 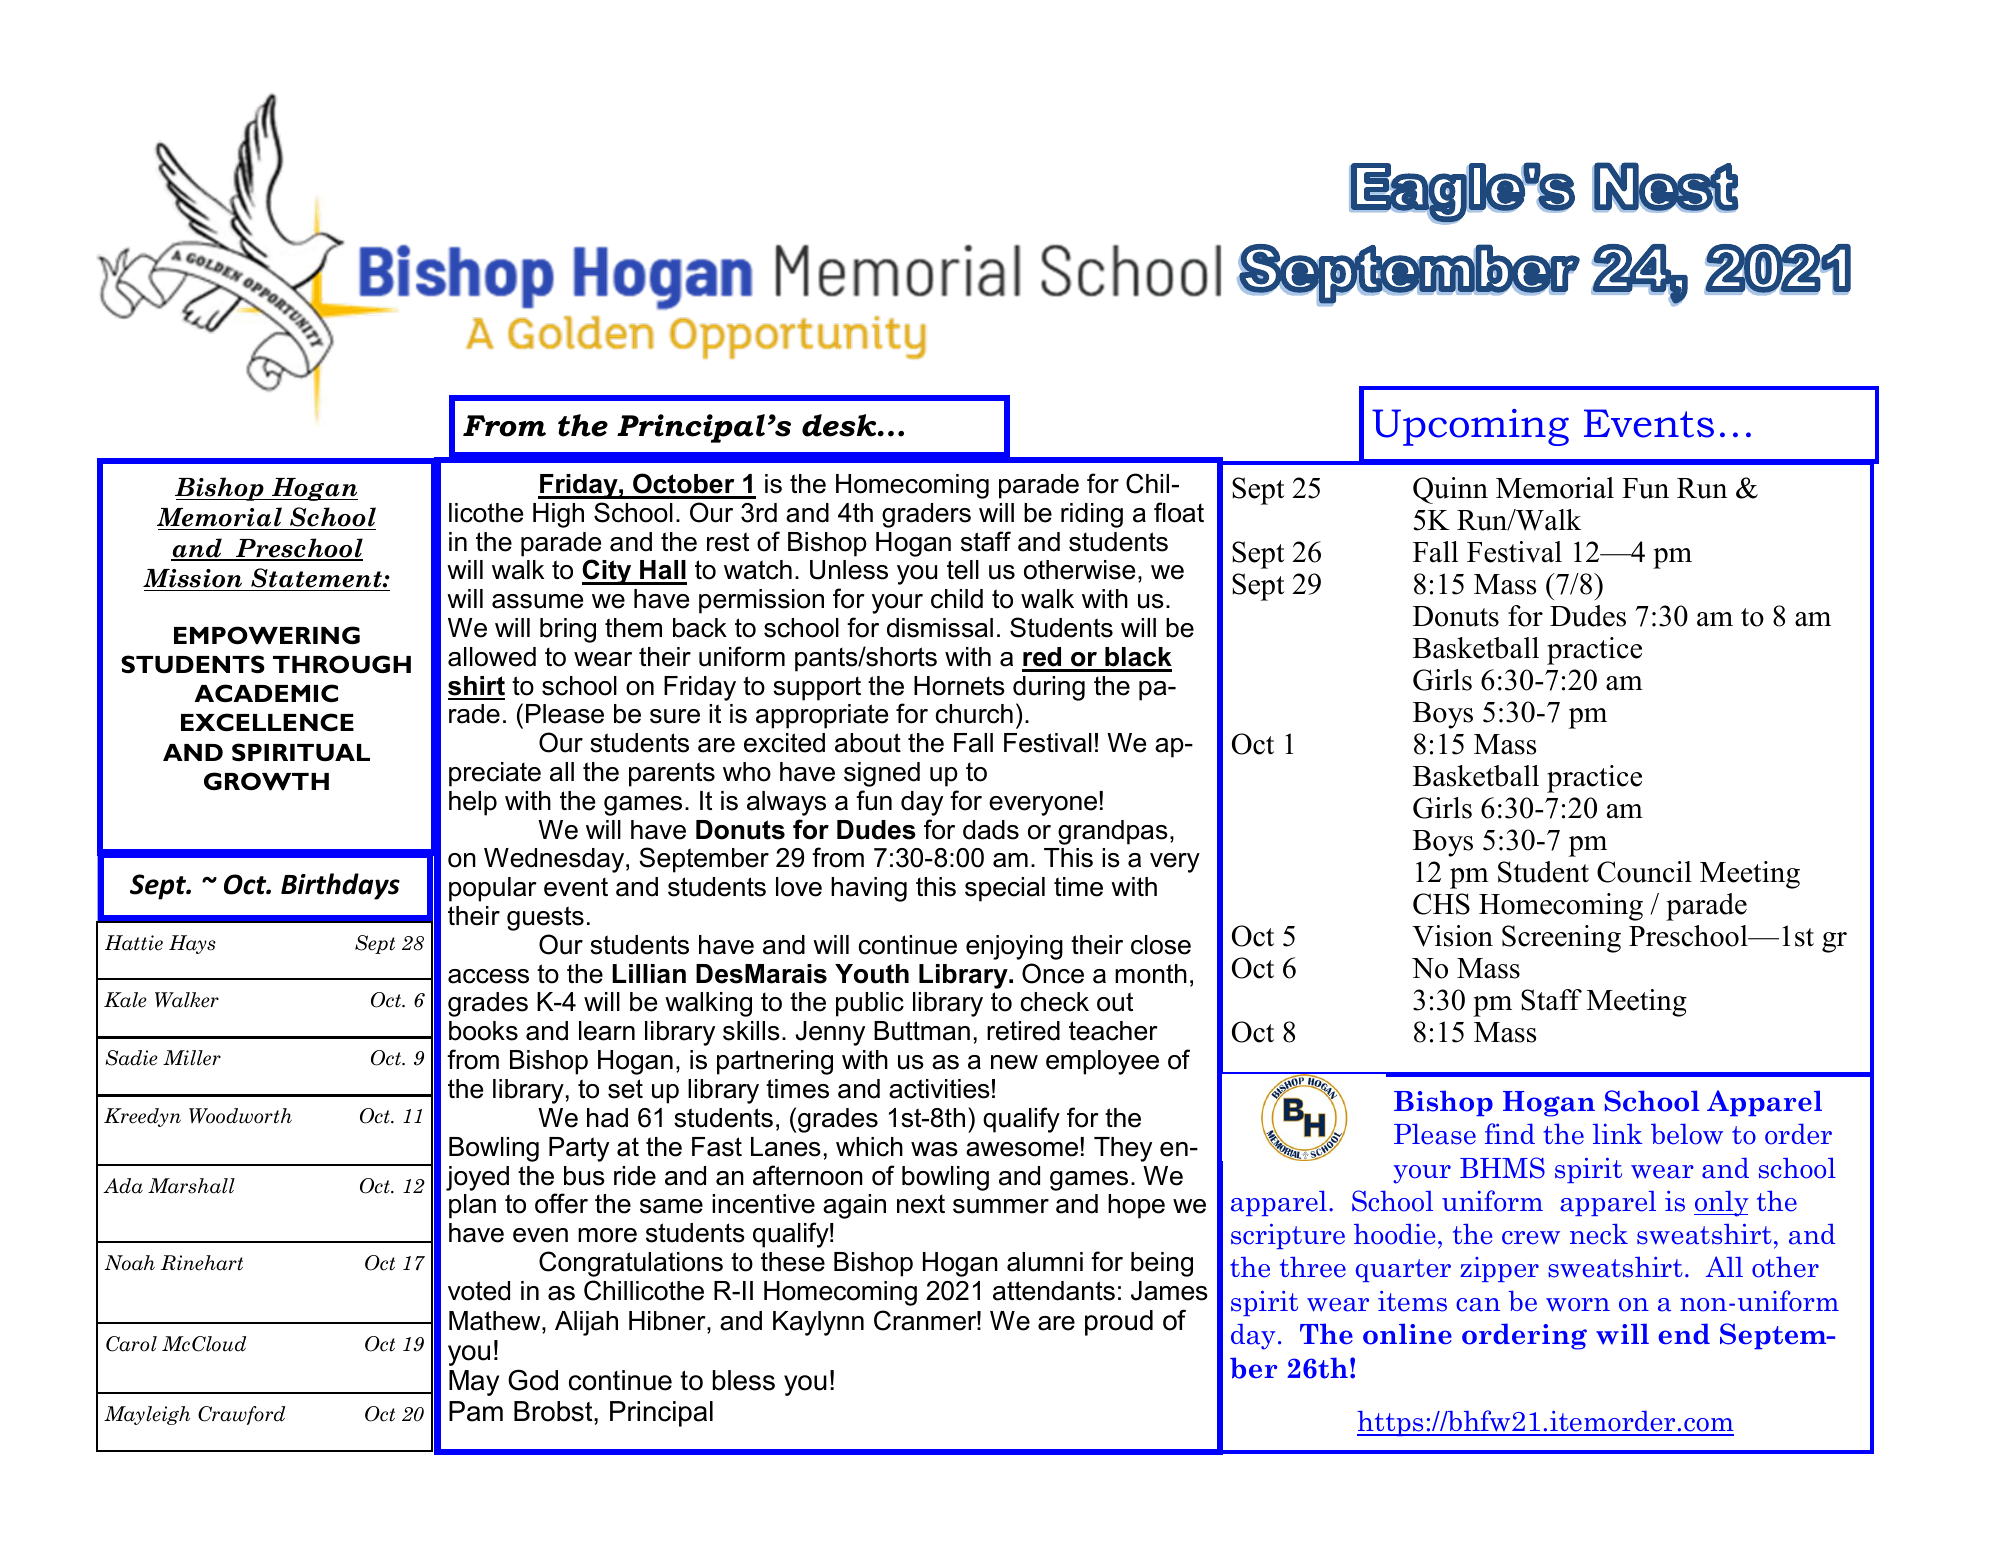 What do you see at coordinates (340, 886) in the screenshot?
I see `Birthdays` at bounding box center [340, 886].
